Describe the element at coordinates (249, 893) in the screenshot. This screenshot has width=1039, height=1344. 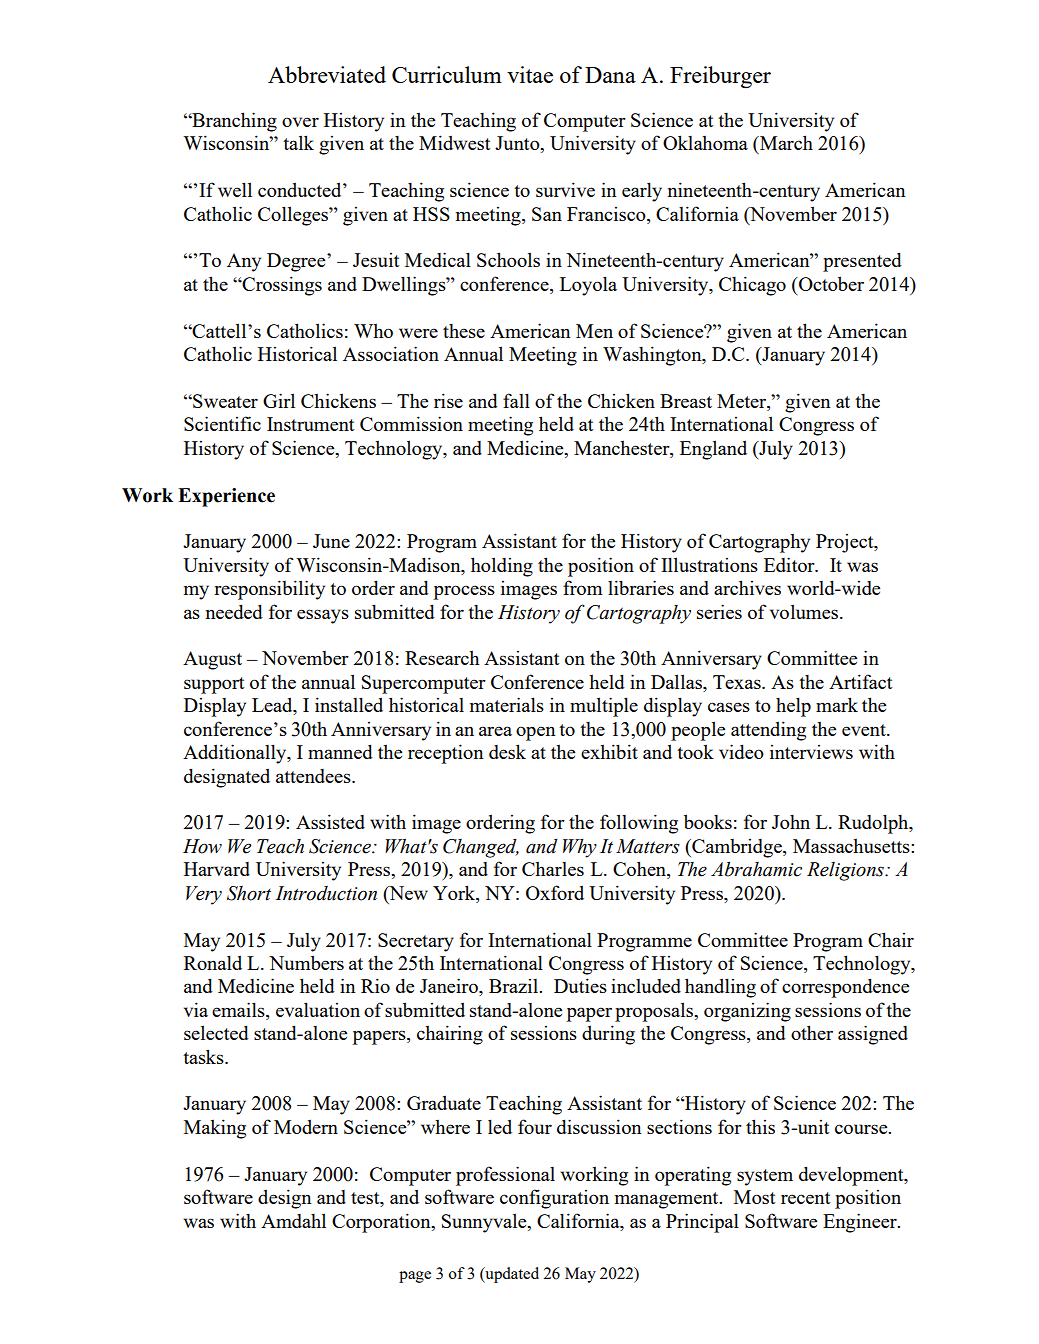
I see `Short` at that location.
